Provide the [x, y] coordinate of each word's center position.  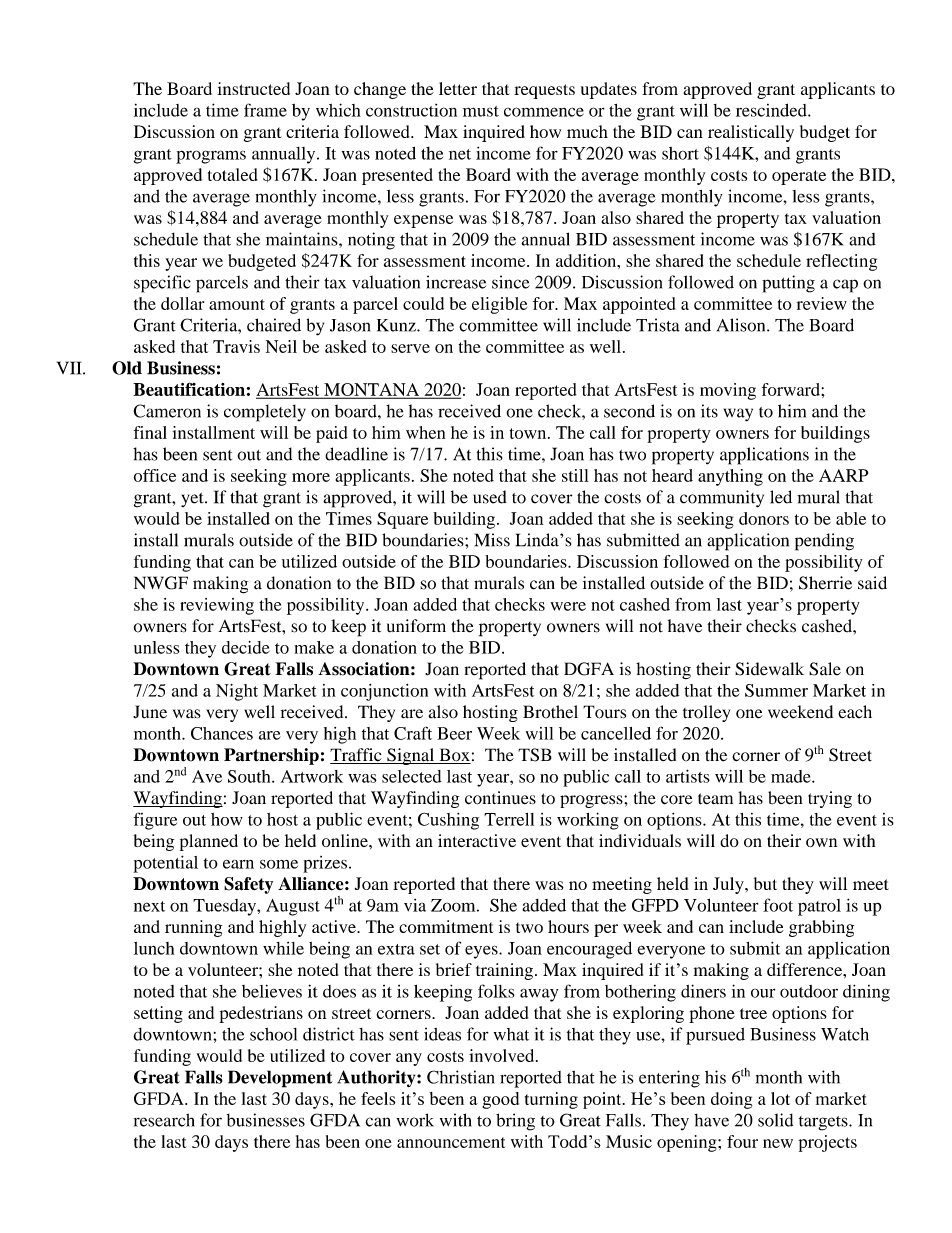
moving [728, 391]
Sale [825, 669]
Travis [236, 346]
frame [265, 110]
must [481, 111]
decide [246, 647]
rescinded [772, 110]
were [568, 606]
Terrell [509, 819]
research [164, 1120]
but [765, 883]
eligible [499, 305]
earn [238, 864]
